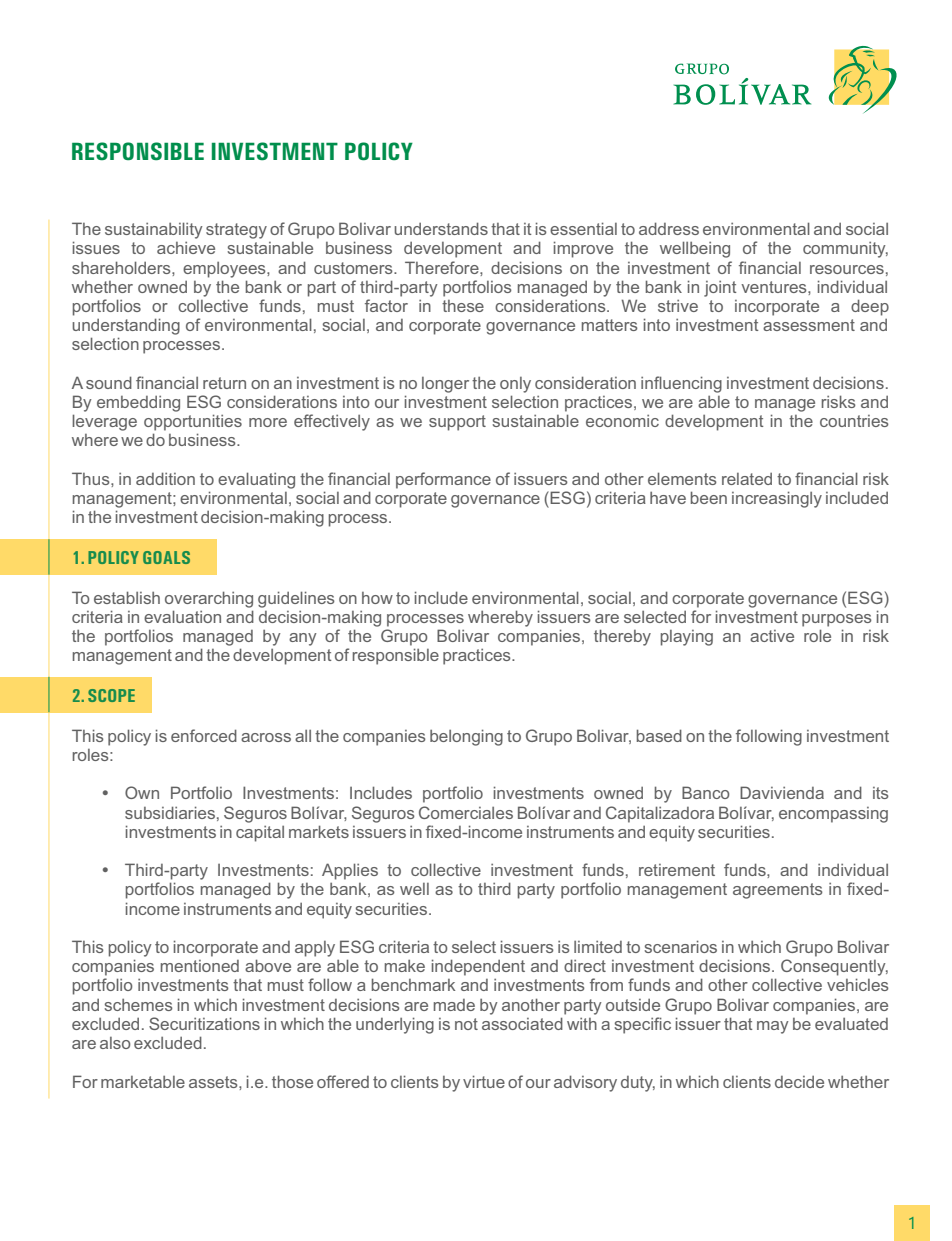 This image has height=1241, width=952. Describe the element at coordinates (833, 815) in the image. I see `encompassing` at that location.
